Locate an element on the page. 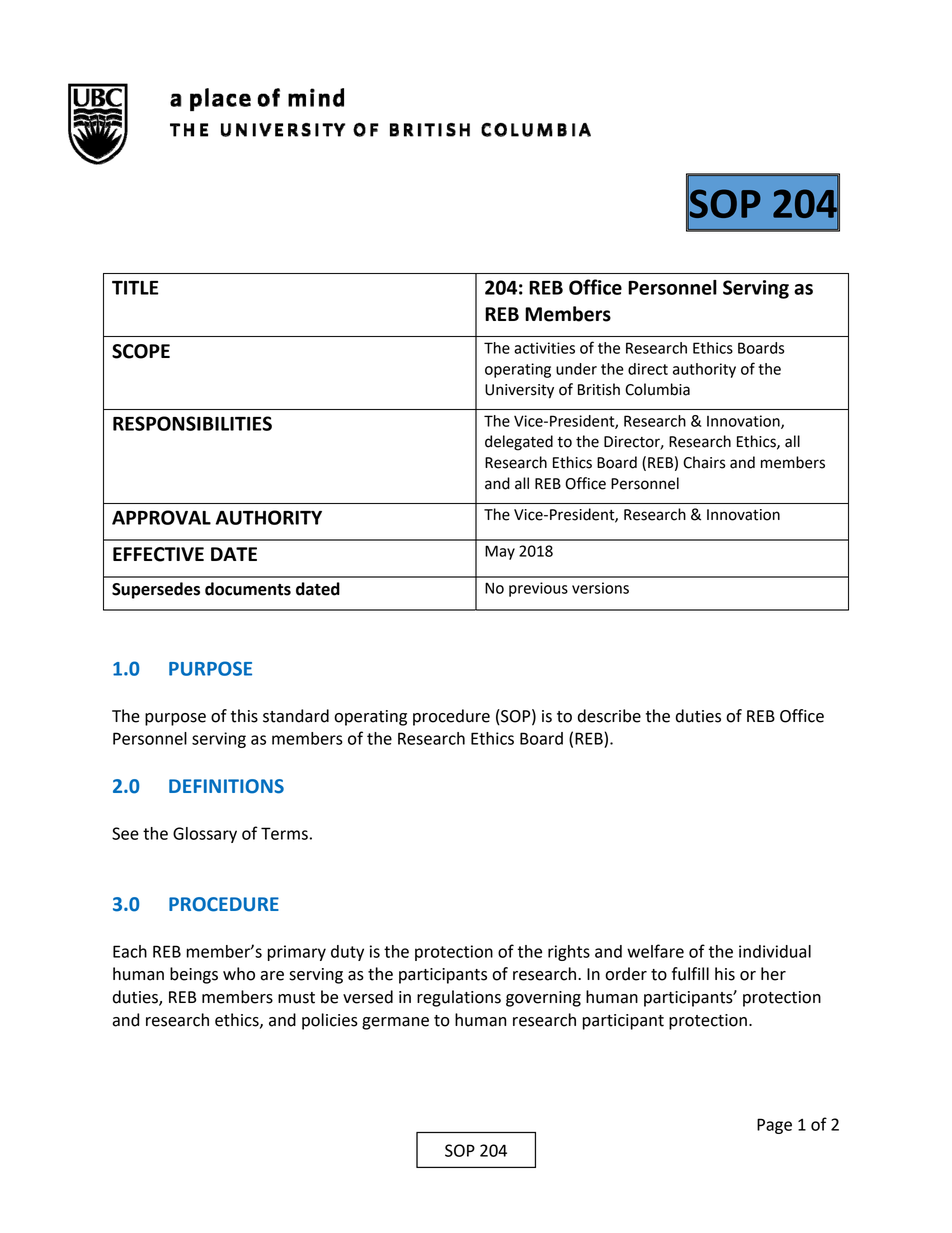  activities is located at coordinates (544, 348).
